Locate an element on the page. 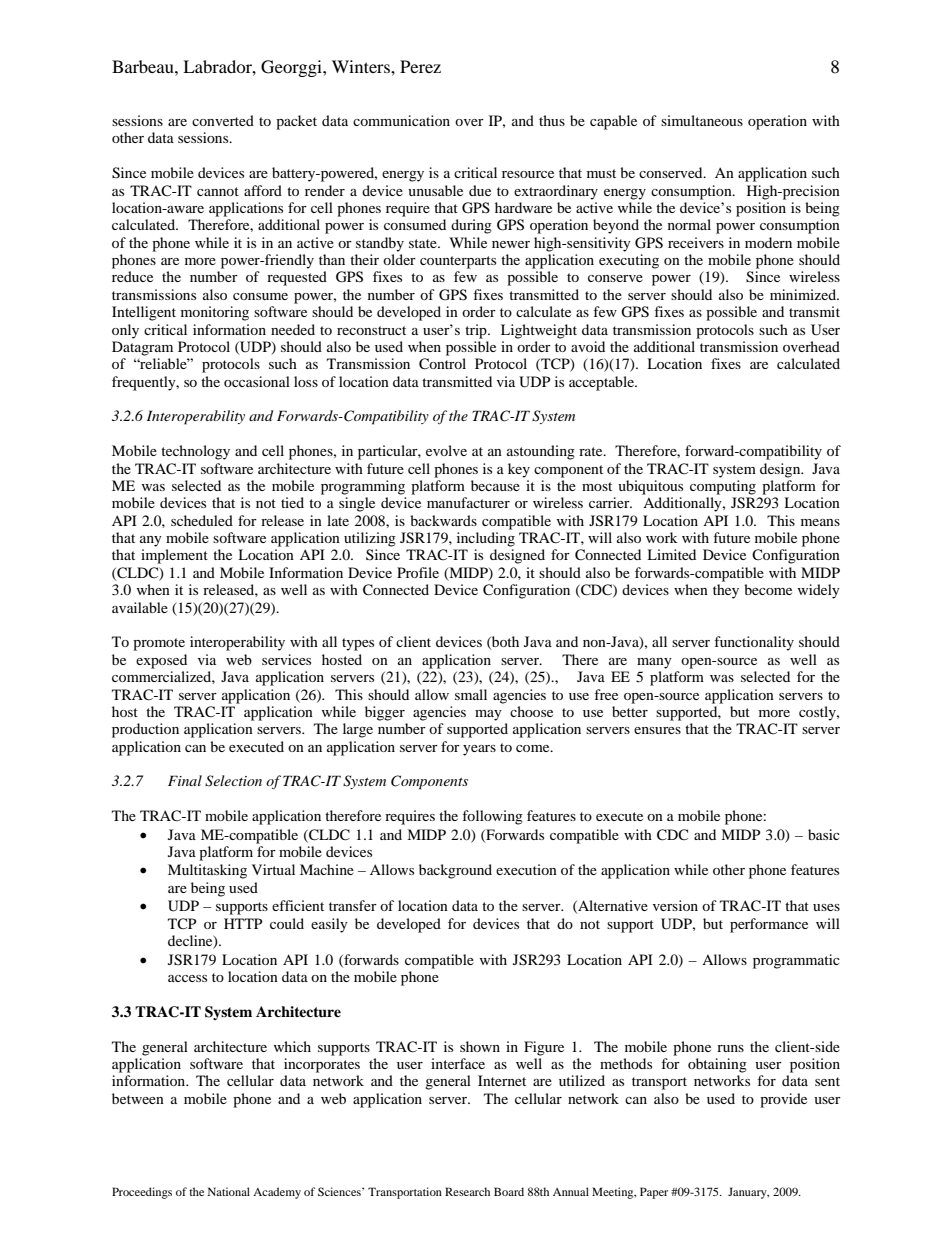  Perez is located at coordinates (420, 66).
